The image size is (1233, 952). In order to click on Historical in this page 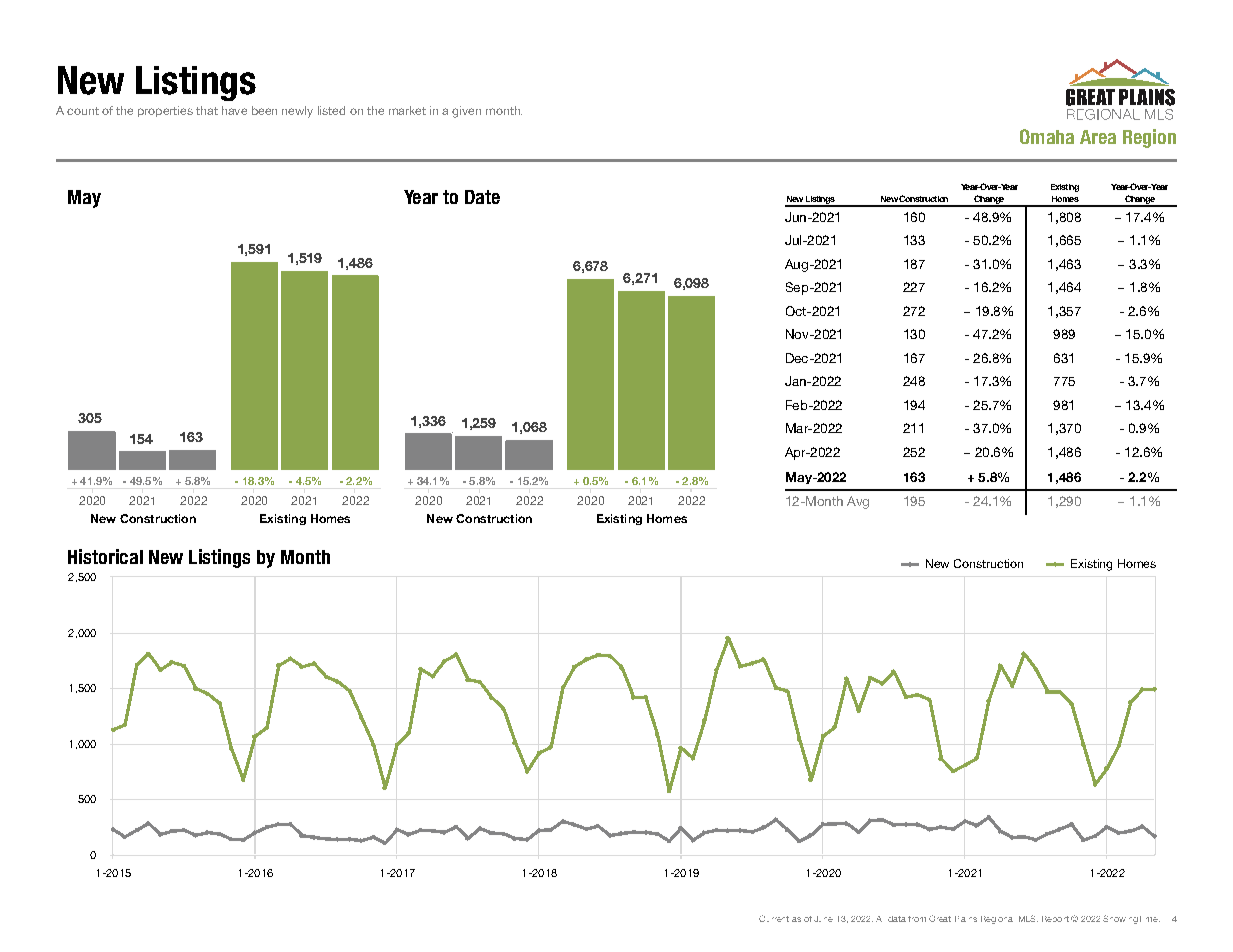, I will do `click(105, 556)`.
